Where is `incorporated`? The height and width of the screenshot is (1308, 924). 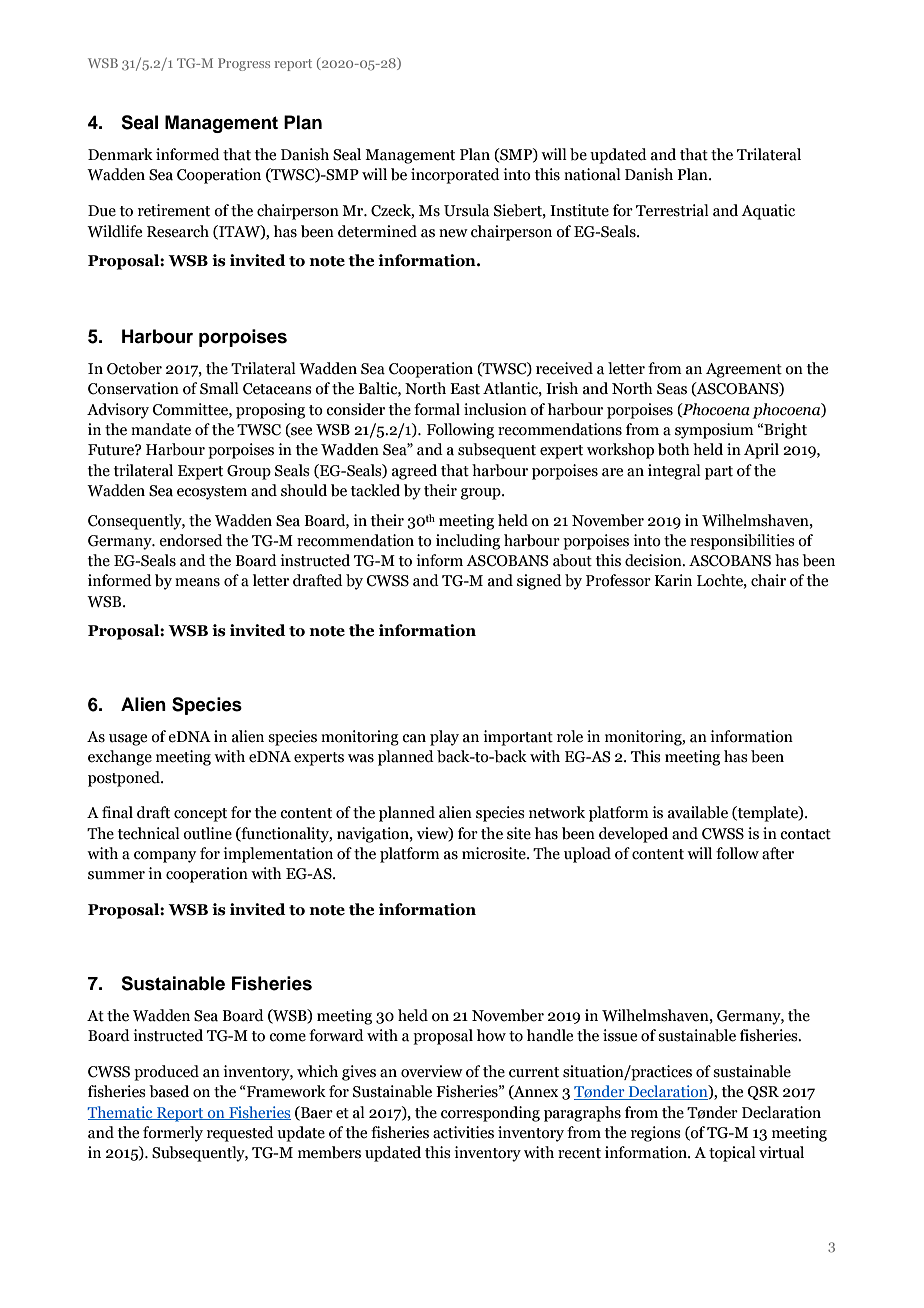 incorporated is located at coordinates (455, 176).
